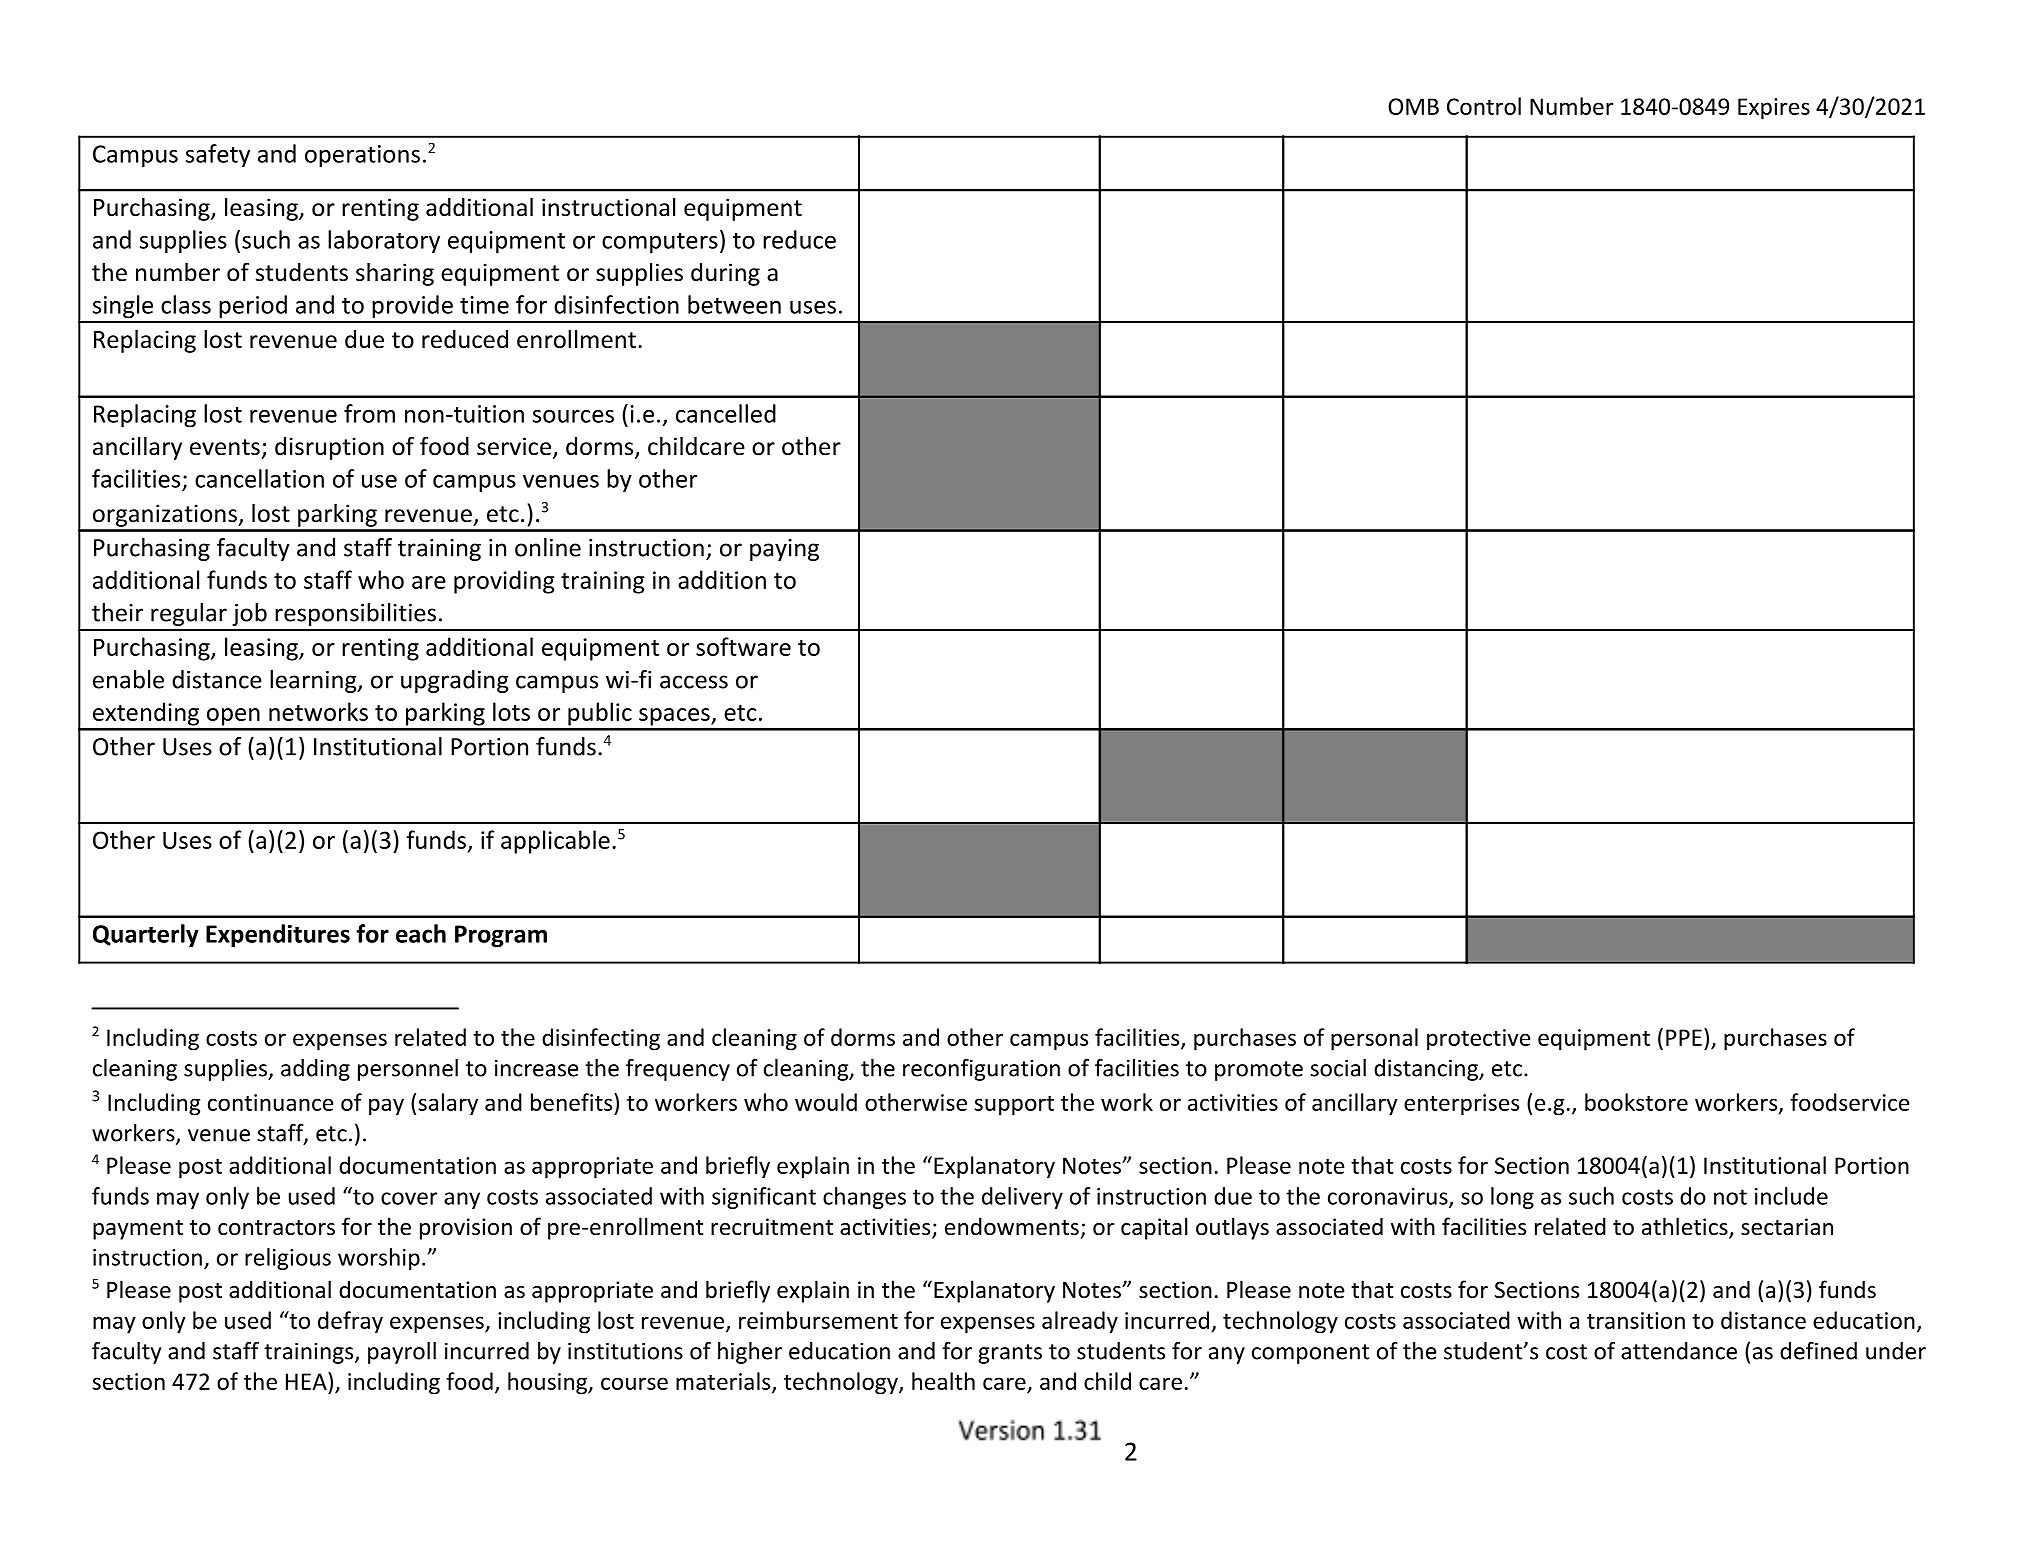 Image resolution: width=2018 pixels, height=1560 pixels. Describe the element at coordinates (1413, 106) in the document. I see `OMB` at that location.
